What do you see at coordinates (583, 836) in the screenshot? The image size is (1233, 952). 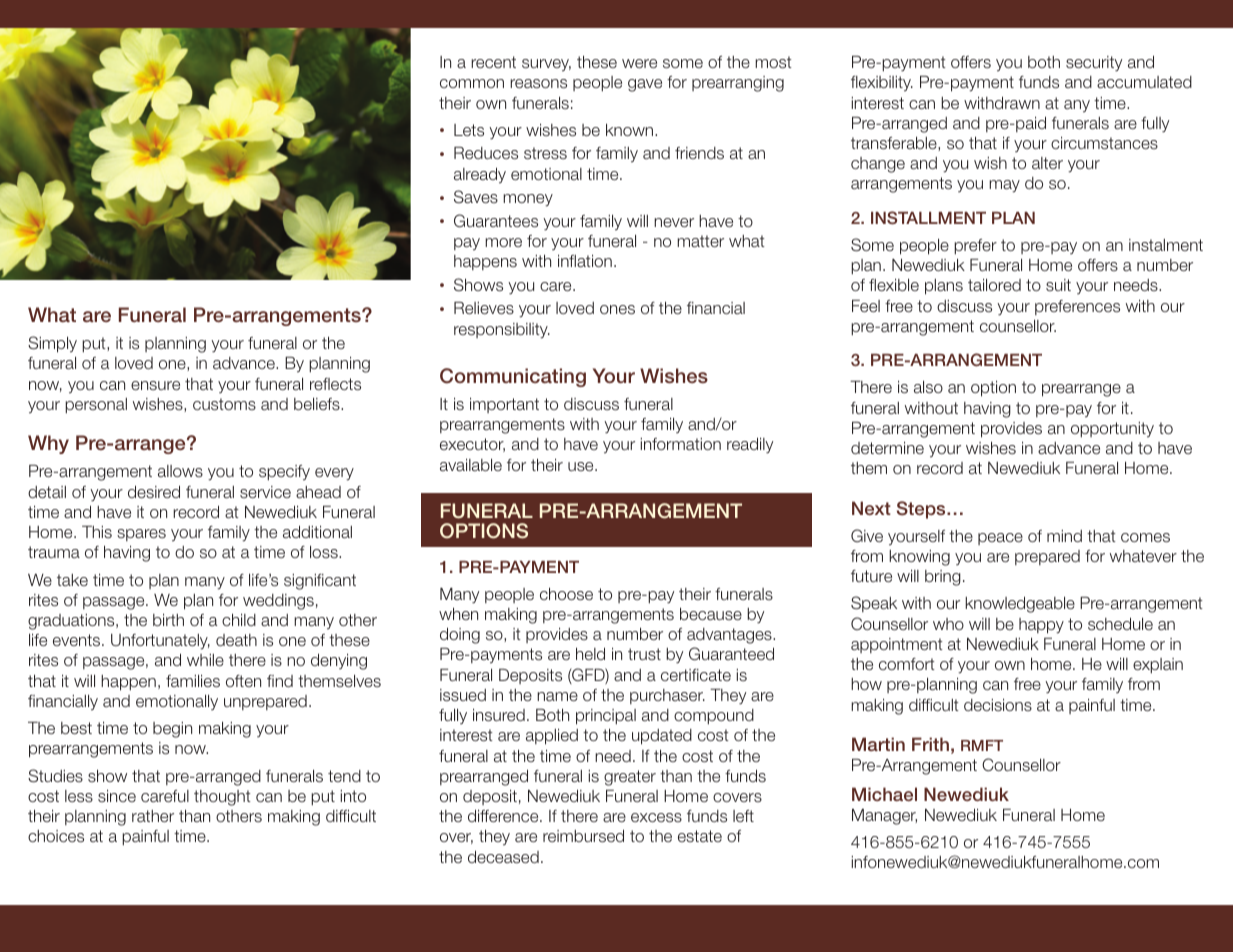 I see `reimbursed` at bounding box center [583, 836].
